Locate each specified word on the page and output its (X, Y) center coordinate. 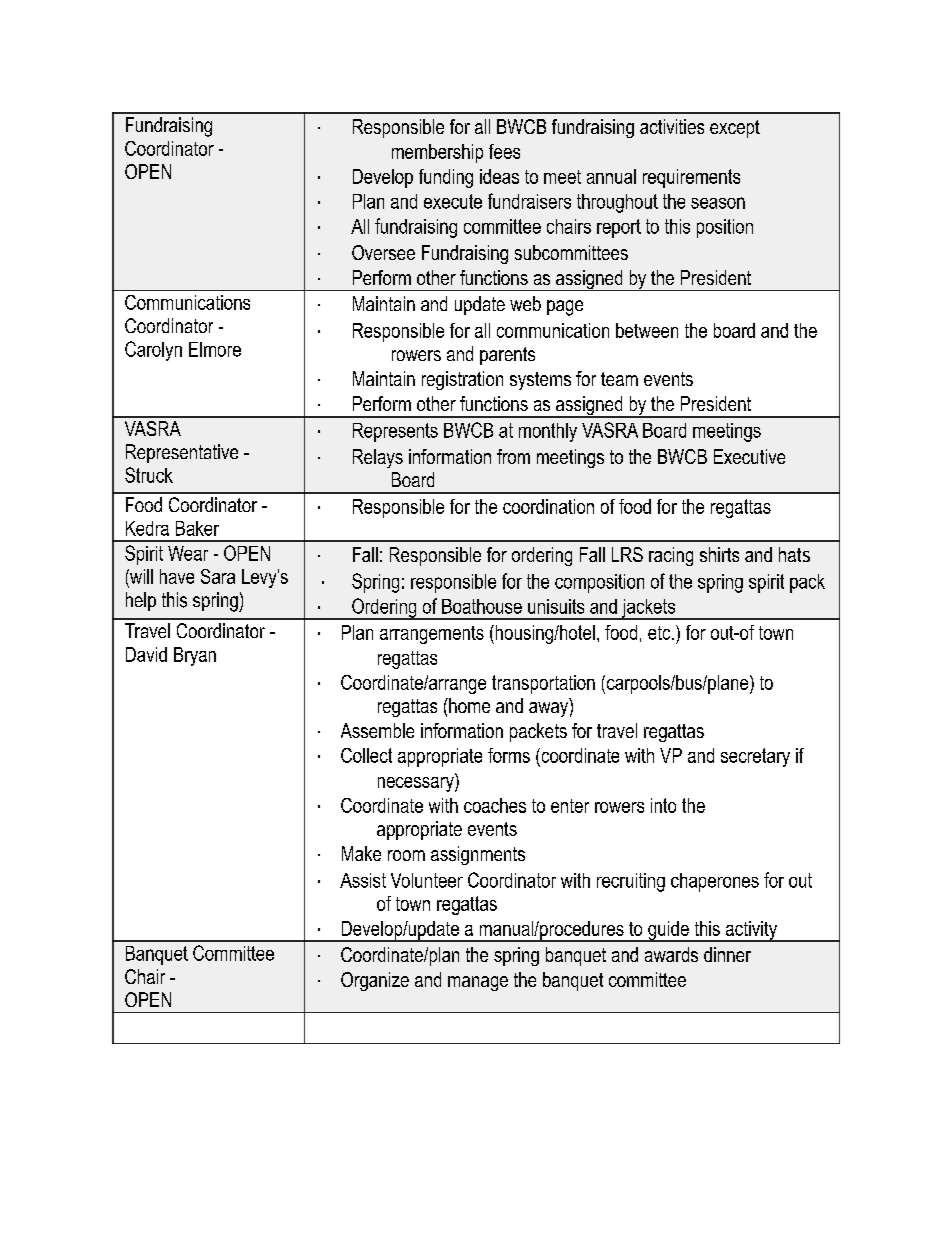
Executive (749, 456)
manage (478, 983)
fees (504, 151)
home (468, 705)
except (735, 129)
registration (462, 380)
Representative (182, 453)
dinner (727, 954)
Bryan (195, 656)
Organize (375, 981)
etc (660, 633)
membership (437, 153)
